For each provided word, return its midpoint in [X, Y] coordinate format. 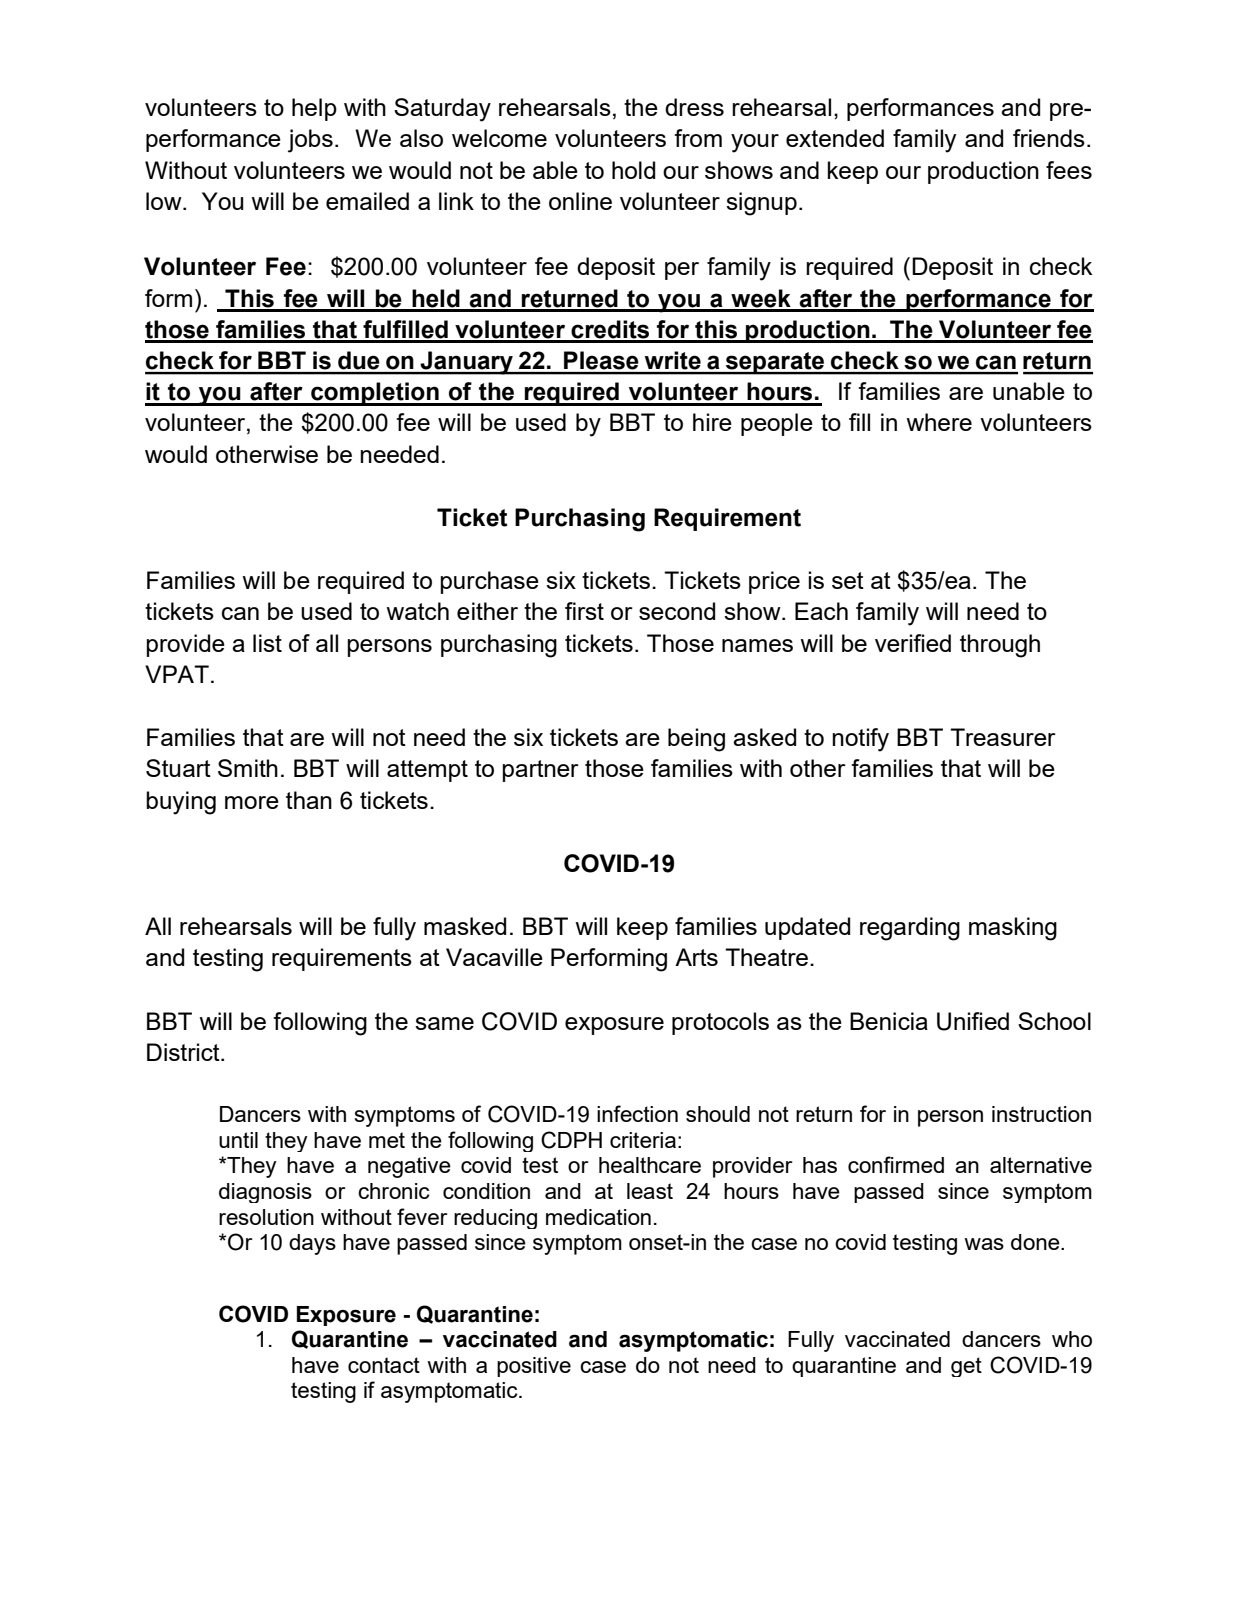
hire [712, 422]
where [939, 422]
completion [375, 394]
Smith [248, 768]
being [696, 740]
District [184, 1052]
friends [1049, 138]
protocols [720, 1023]
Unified [973, 1021]
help [314, 109]
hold [633, 170]
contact [384, 1365]
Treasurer [1003, 737]
